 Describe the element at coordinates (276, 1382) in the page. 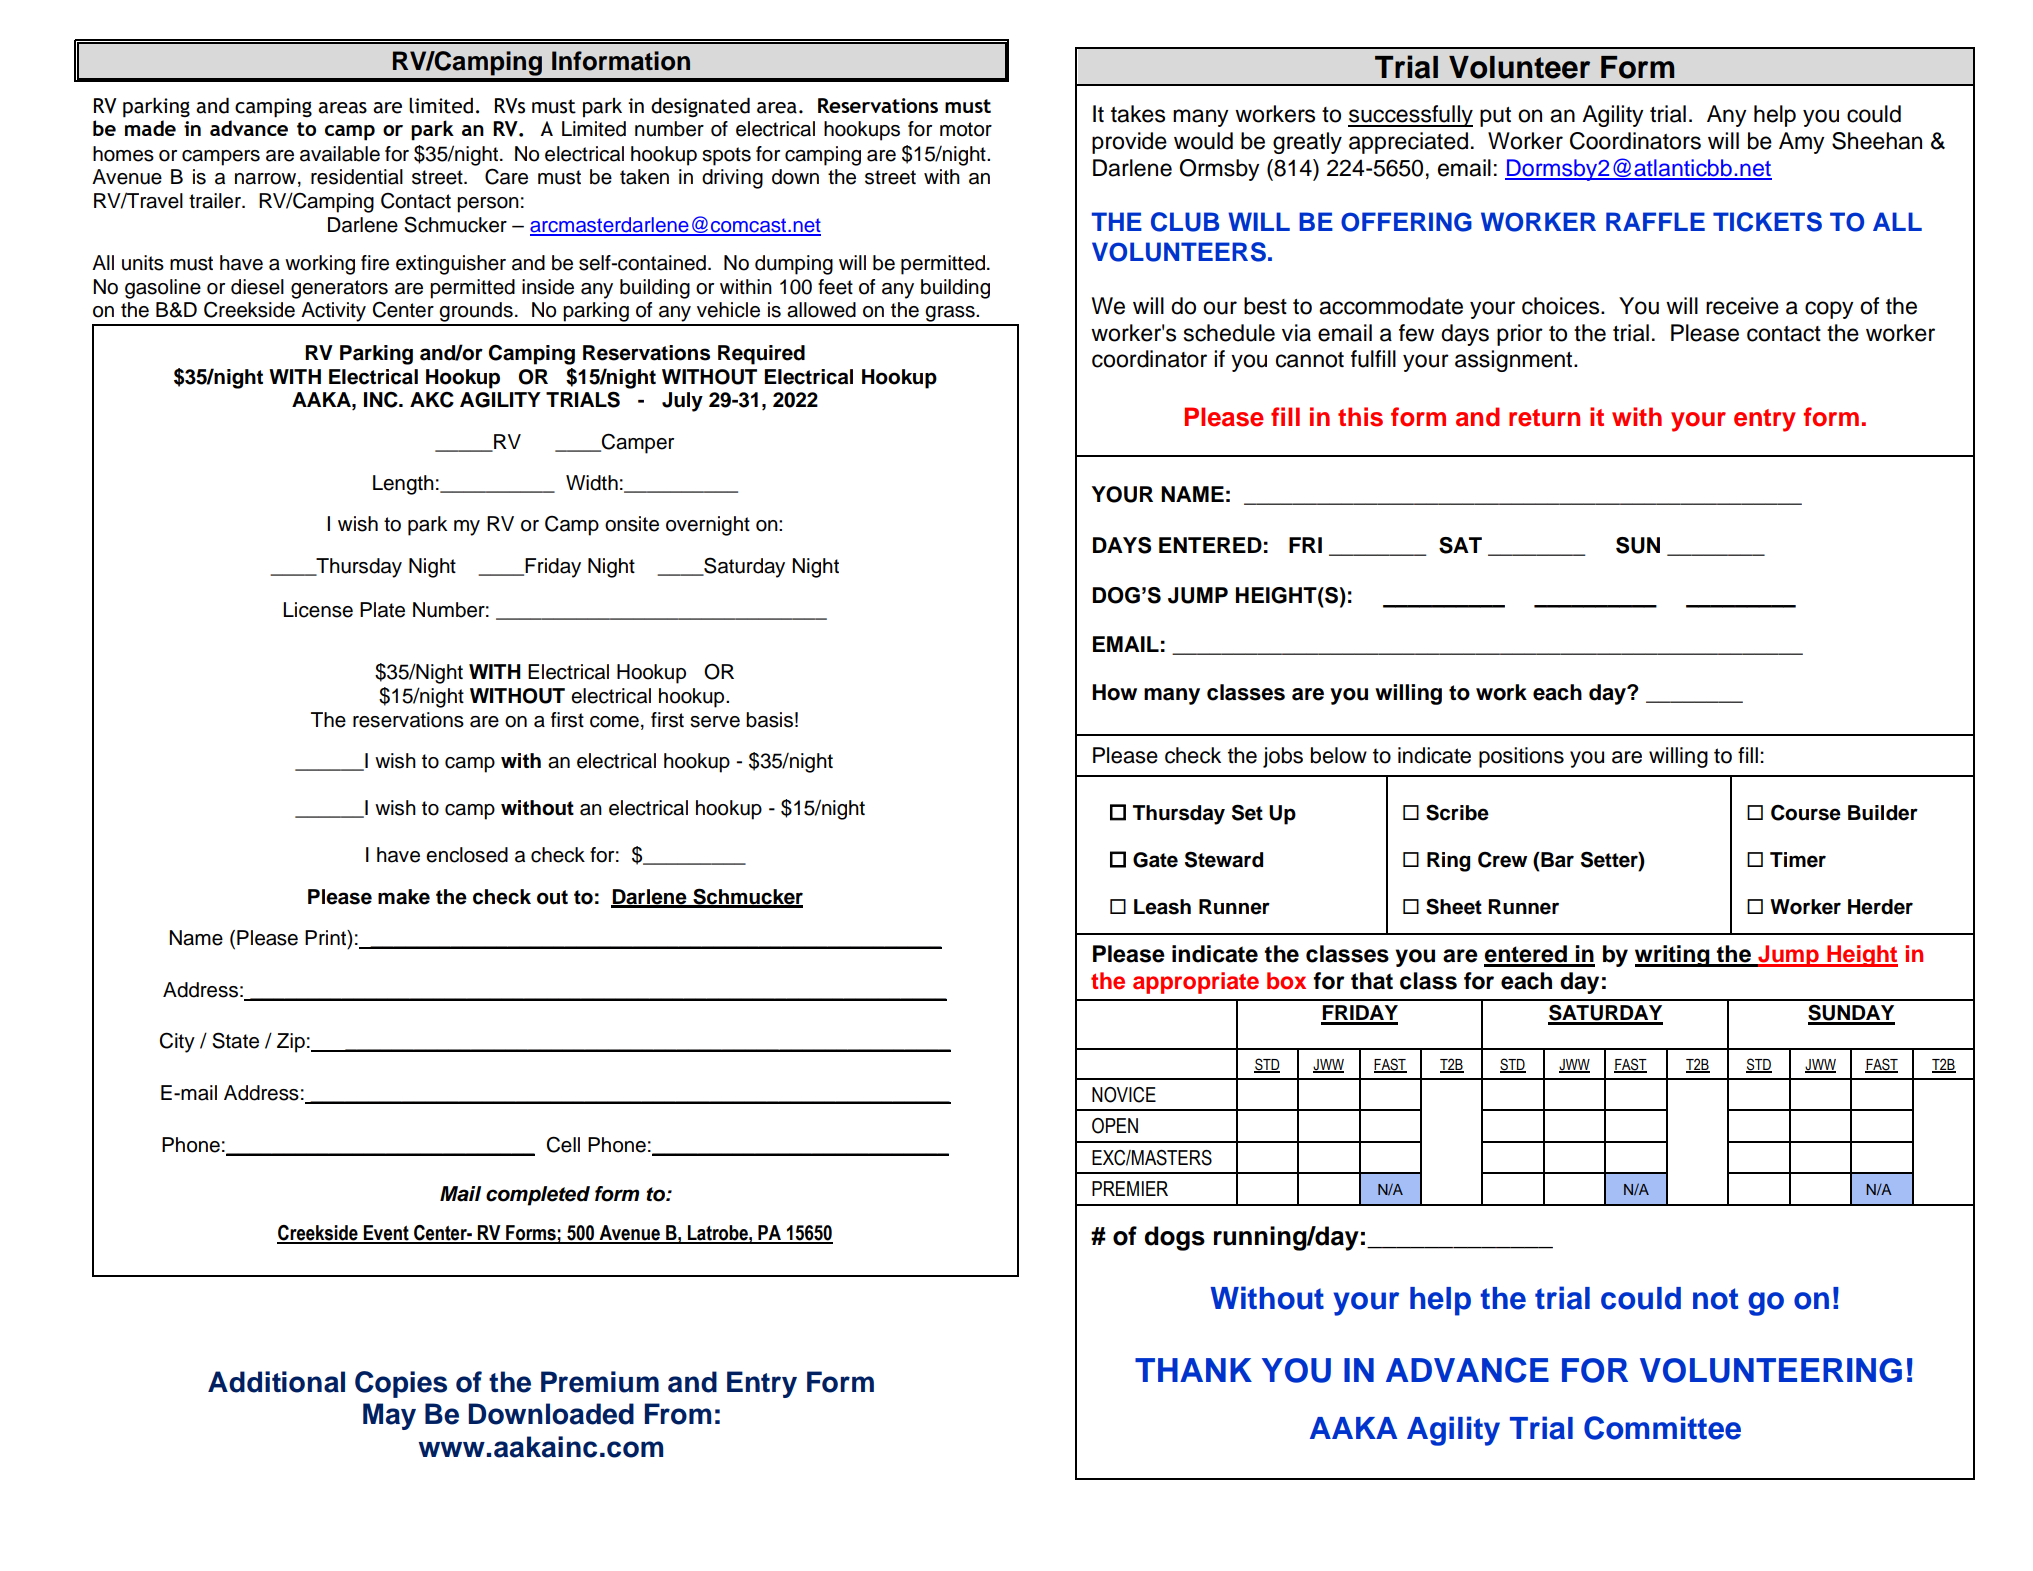

I see `Additional` at that location.
